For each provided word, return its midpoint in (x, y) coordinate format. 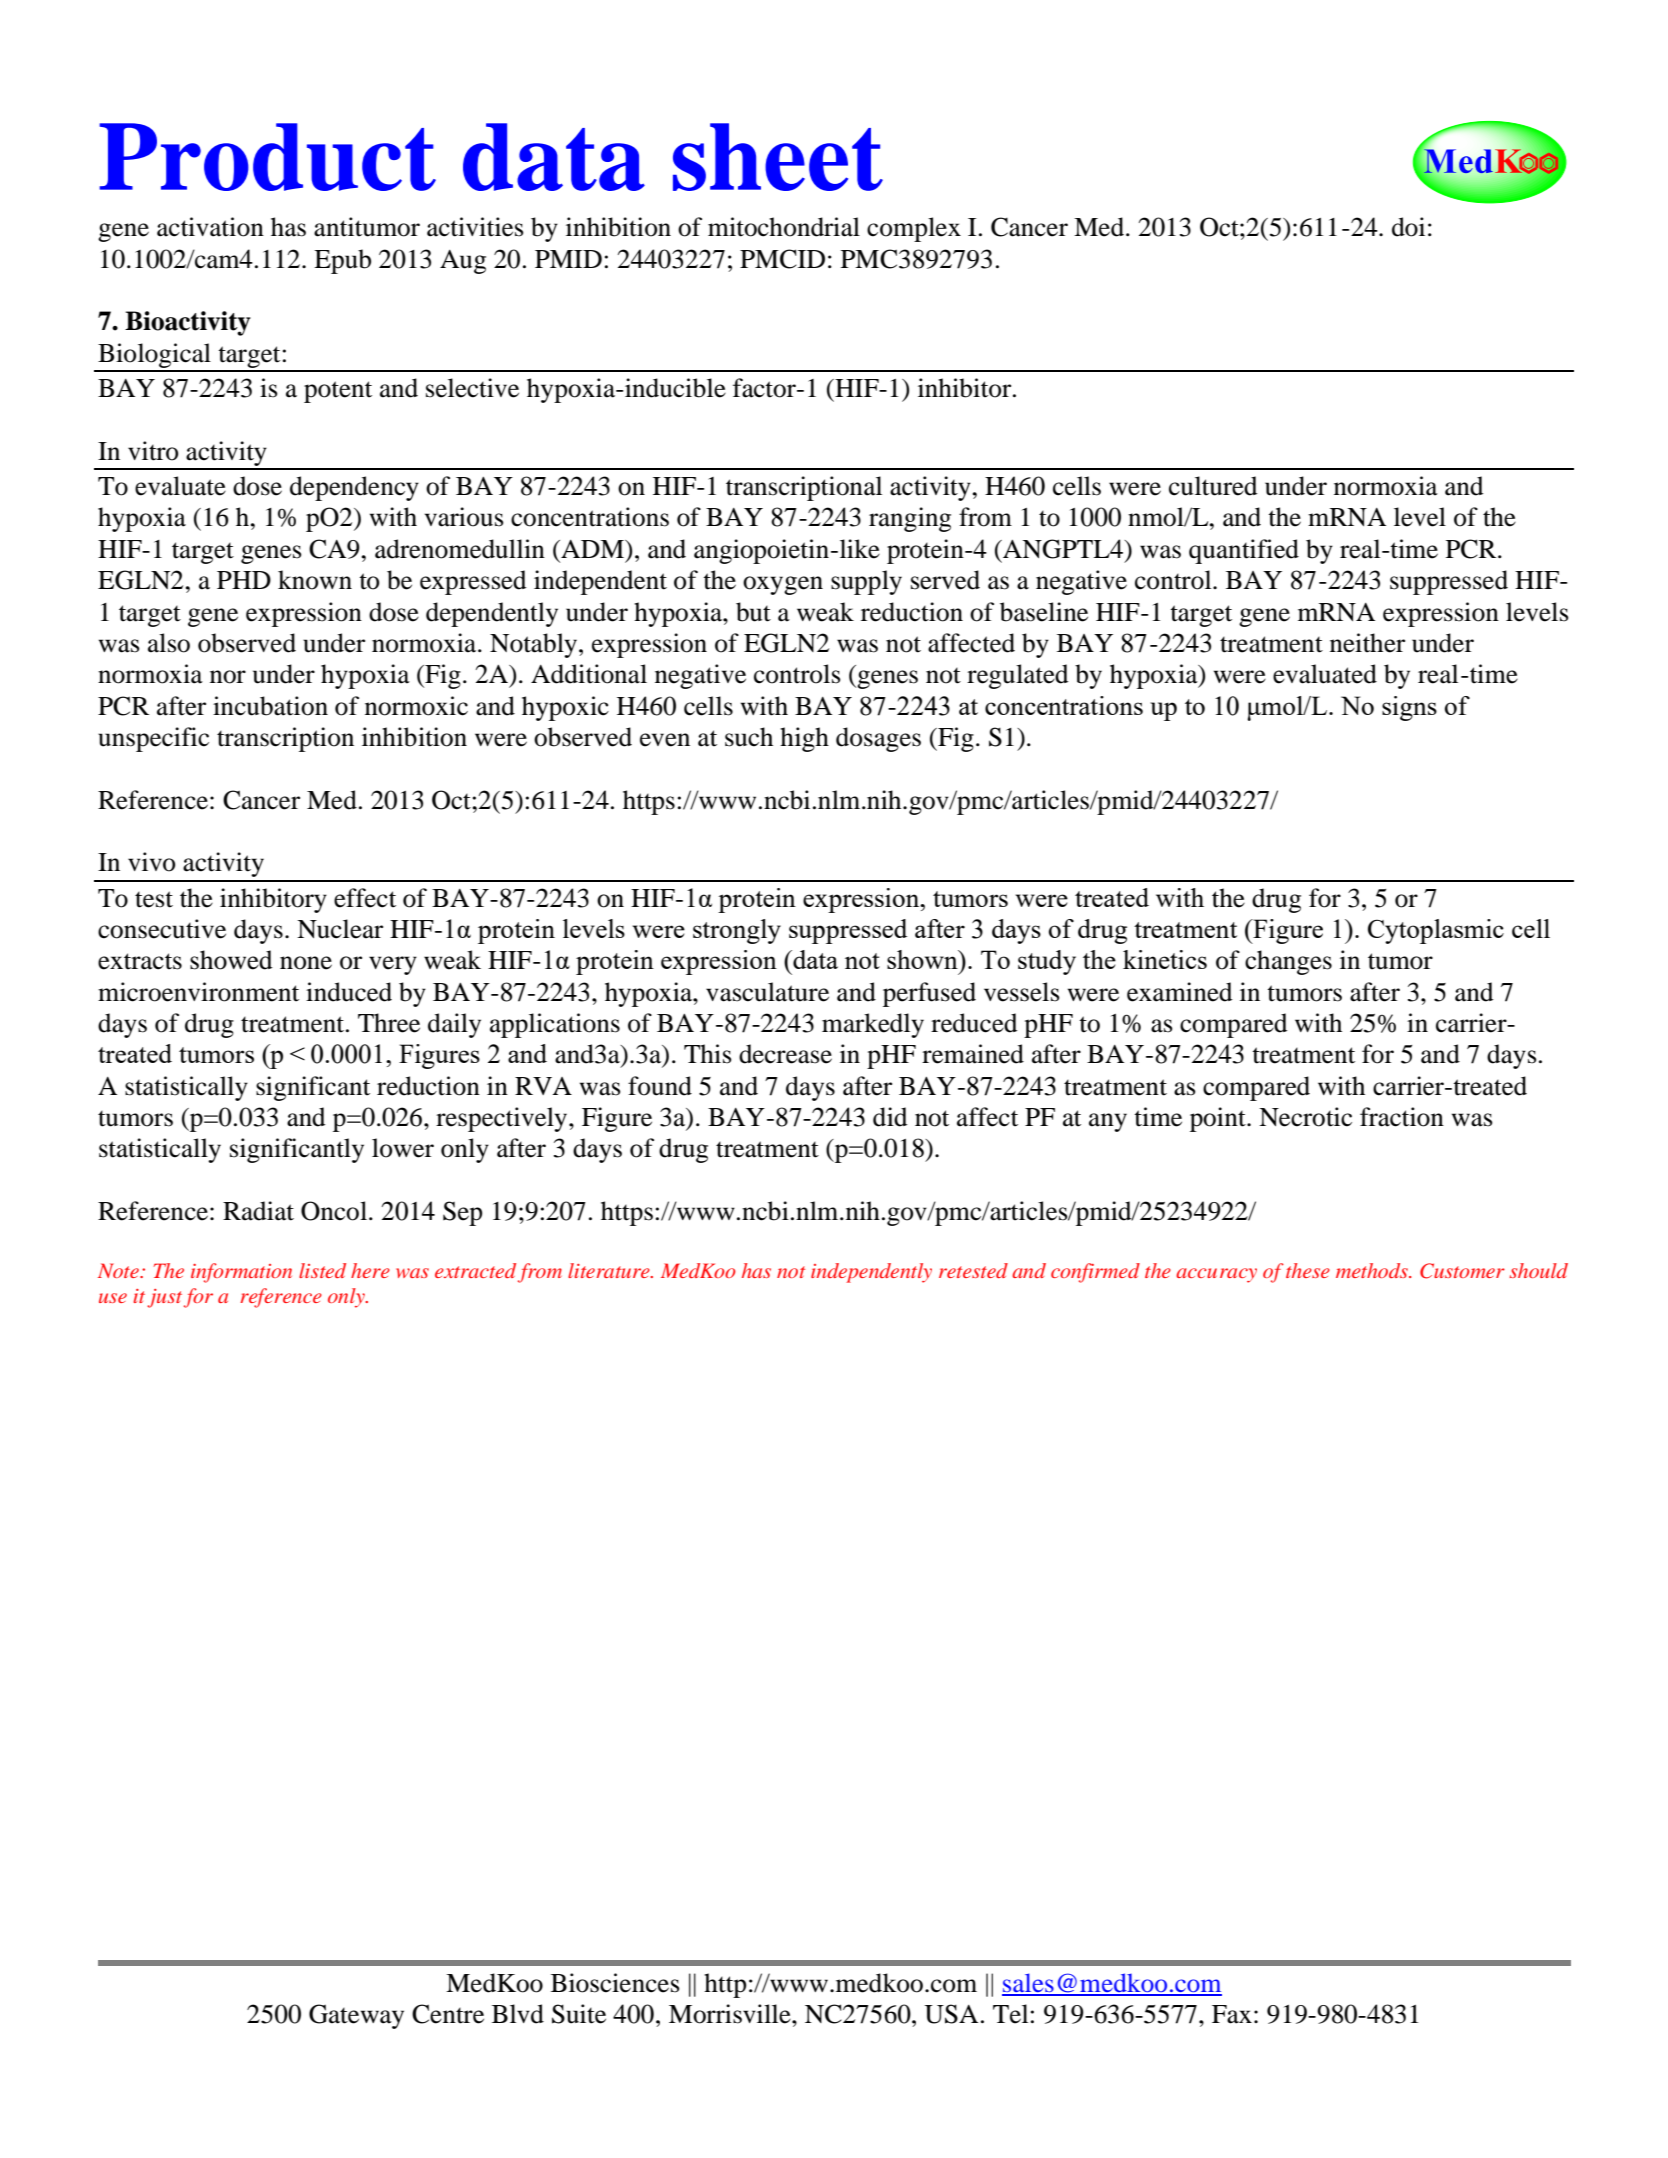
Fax (1232, 2014)
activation (210, 227)
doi (1408, 227)
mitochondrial (784, 227)
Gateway (356, 2016)
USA (951, 2014)
